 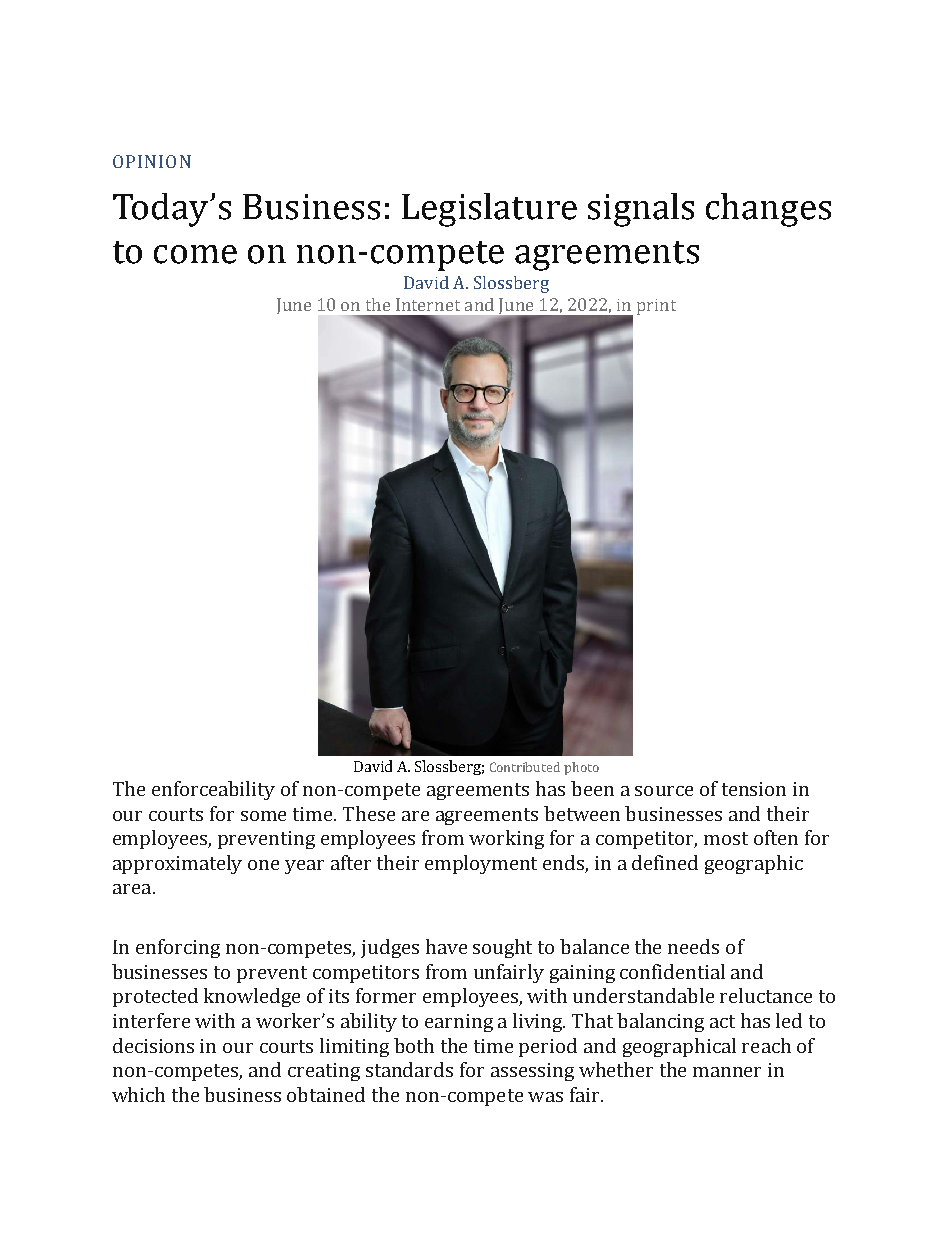 I want to click on OPINION, so click(x=152, y=161).
